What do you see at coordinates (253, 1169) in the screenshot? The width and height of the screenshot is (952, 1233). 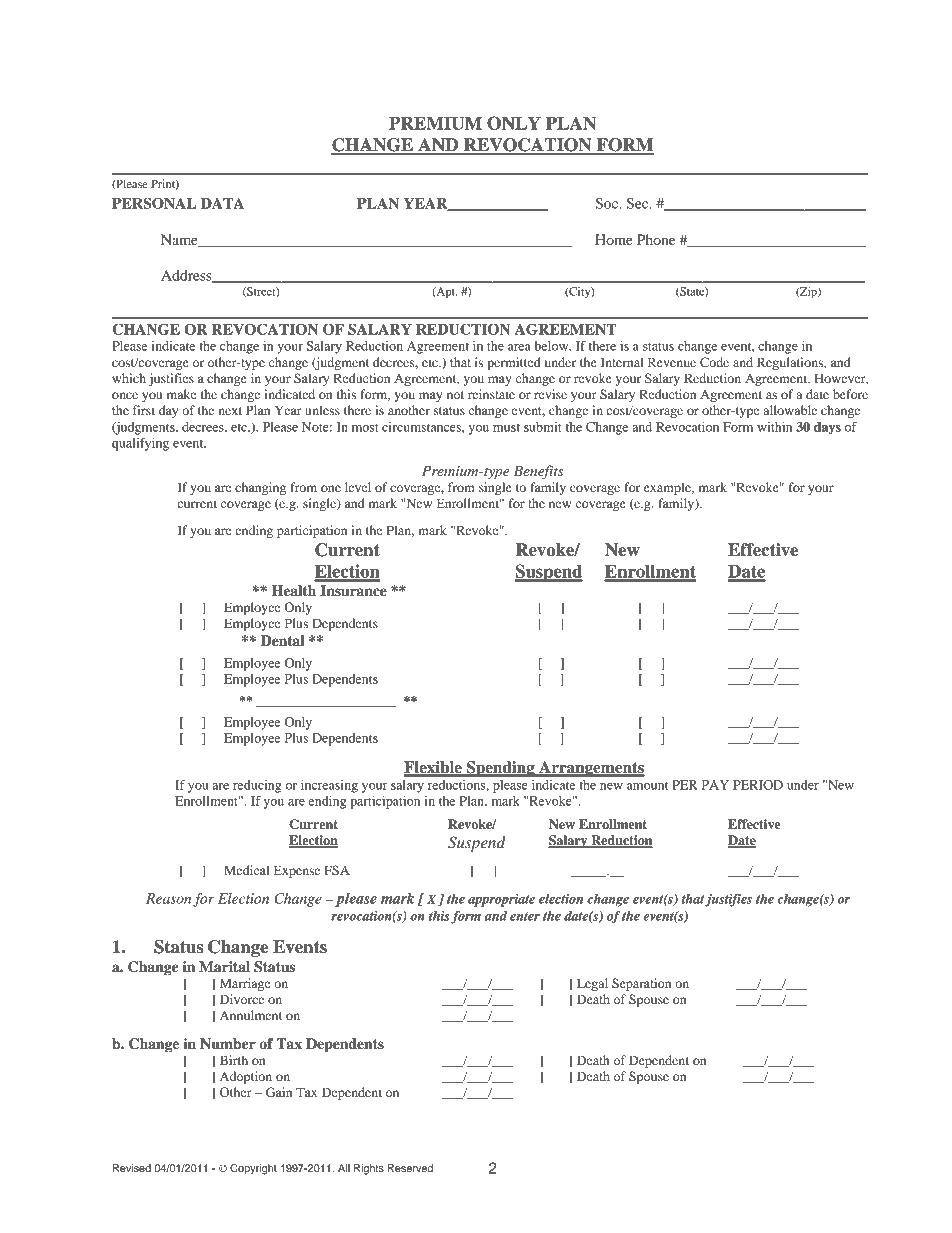 I see `Copyright` at bounding box center [253, 1169].
